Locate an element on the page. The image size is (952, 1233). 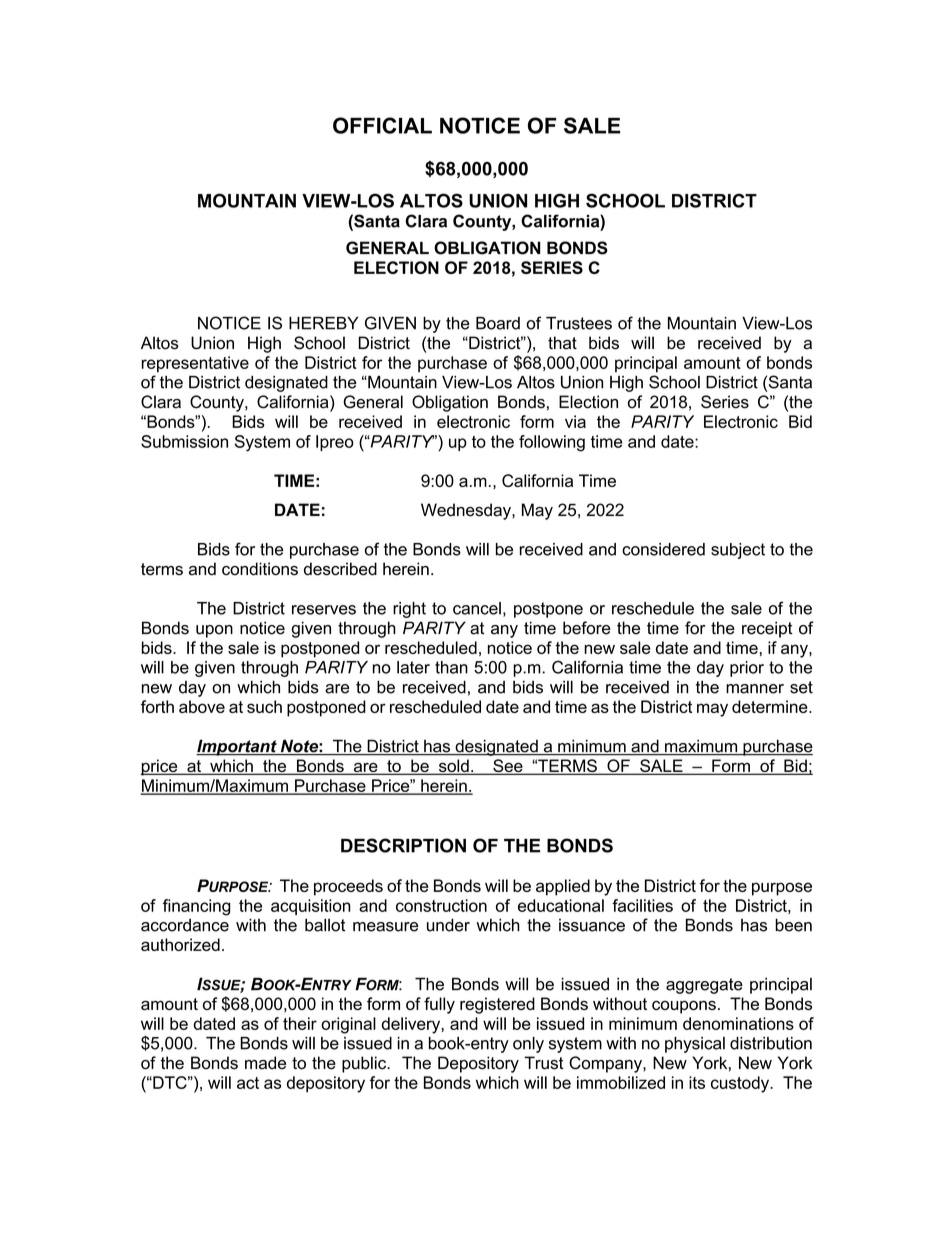
only is located at coordinates (528, 1045).
